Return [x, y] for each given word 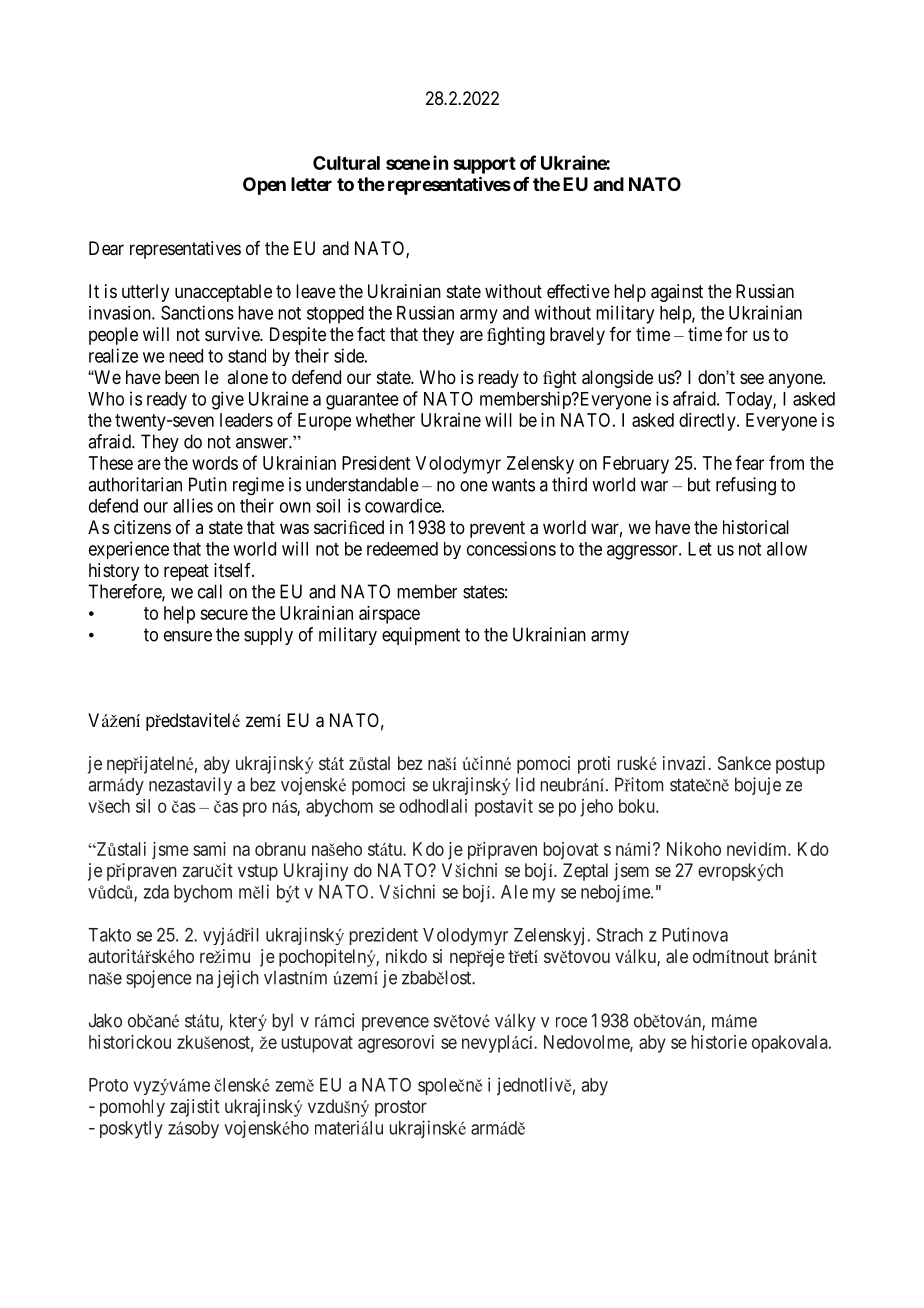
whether [385, 420]
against [677, 293]
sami [209, 849]
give [228, 400]
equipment [421, 636]
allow [787, 549]
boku [638, 806]
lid [525, 784]
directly [708, 422]
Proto [108, 1085]
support [484, 165]
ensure [188, 636]
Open [264, 186]
